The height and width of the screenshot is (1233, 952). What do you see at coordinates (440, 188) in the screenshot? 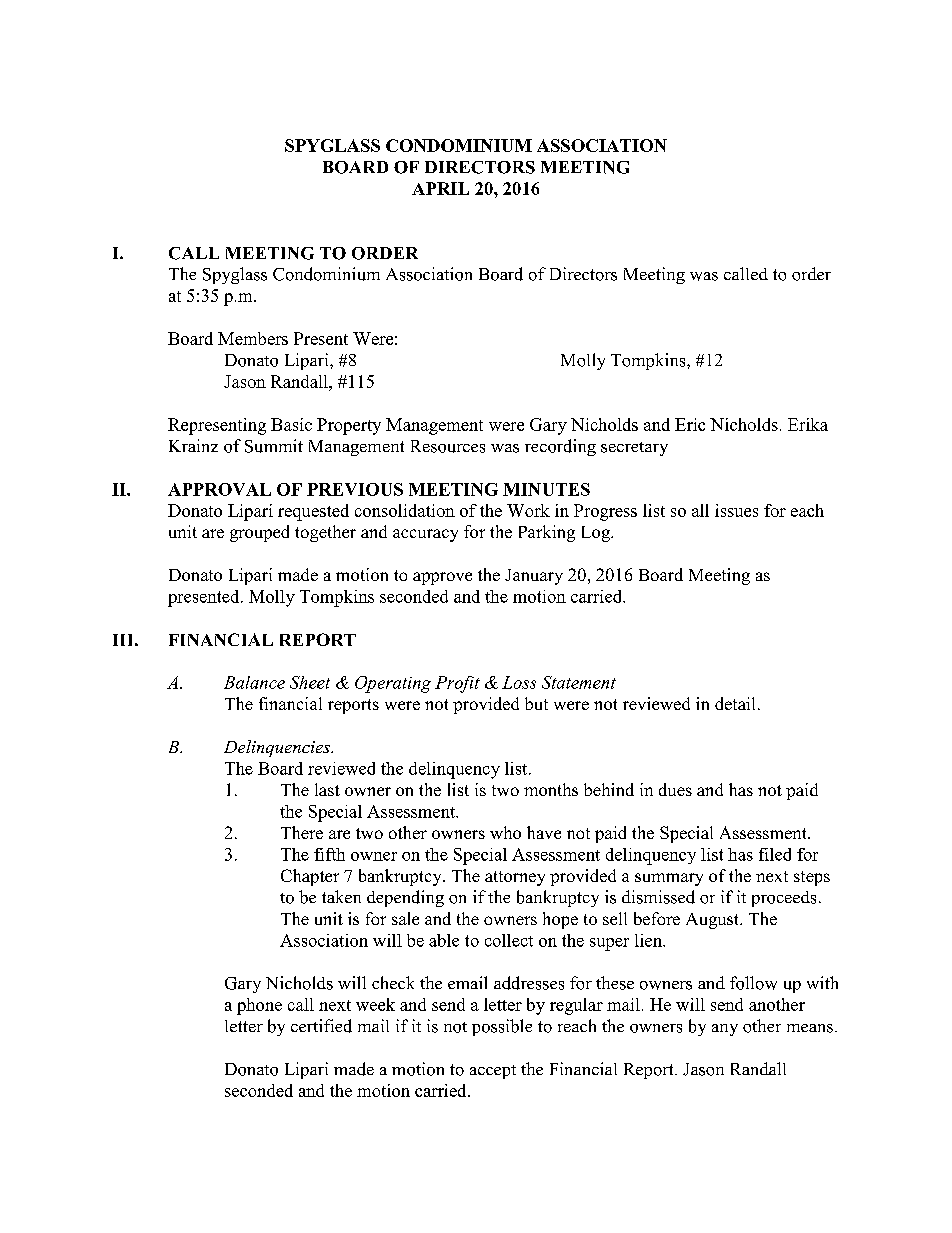
I see `APRIL` at bounding box center [440, 188].
